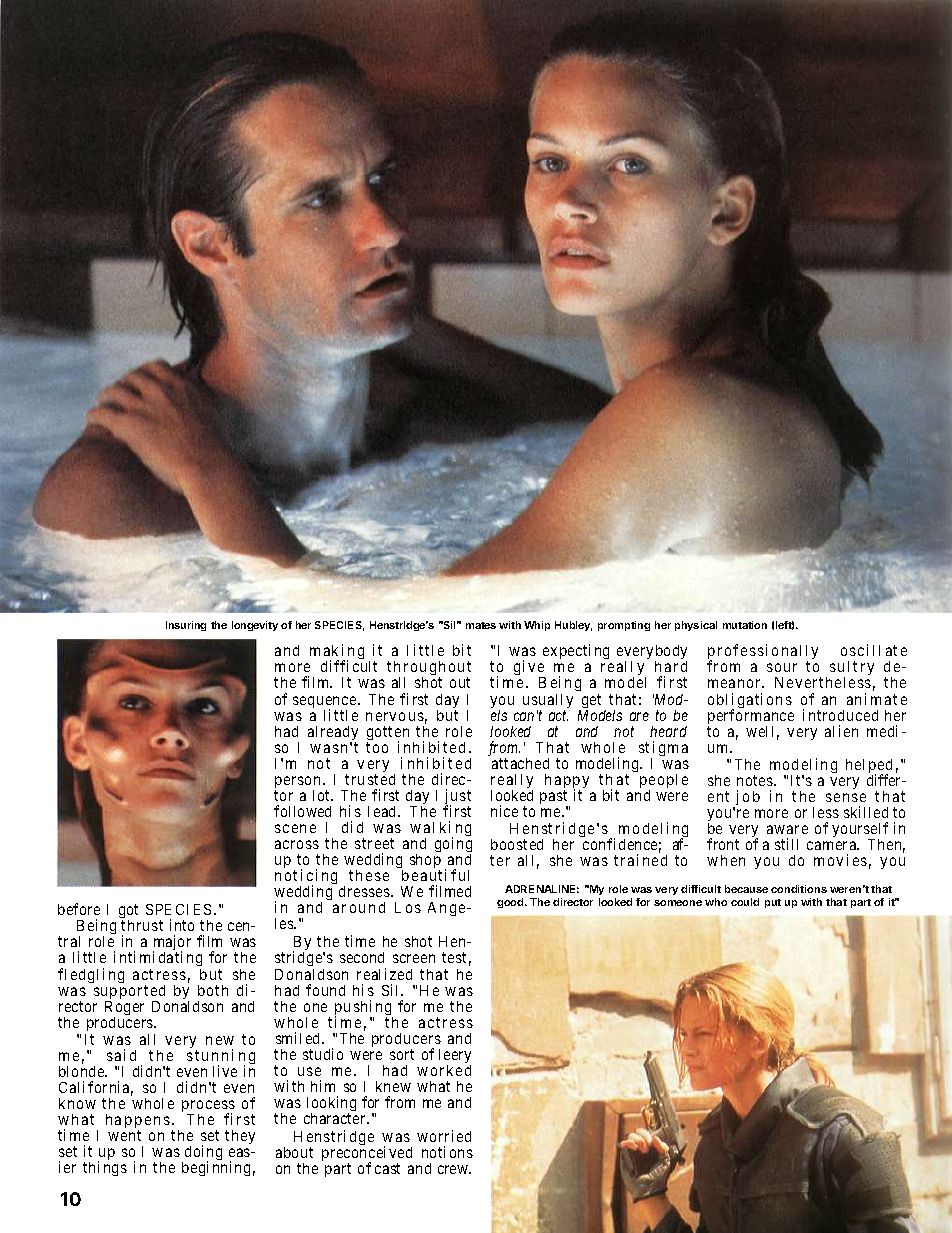 Image resolution: width=952 pixels, height=1233 pixels. Describe the element at coordinates (203, 1154) in the screenshot. I see `doing` at that location.
